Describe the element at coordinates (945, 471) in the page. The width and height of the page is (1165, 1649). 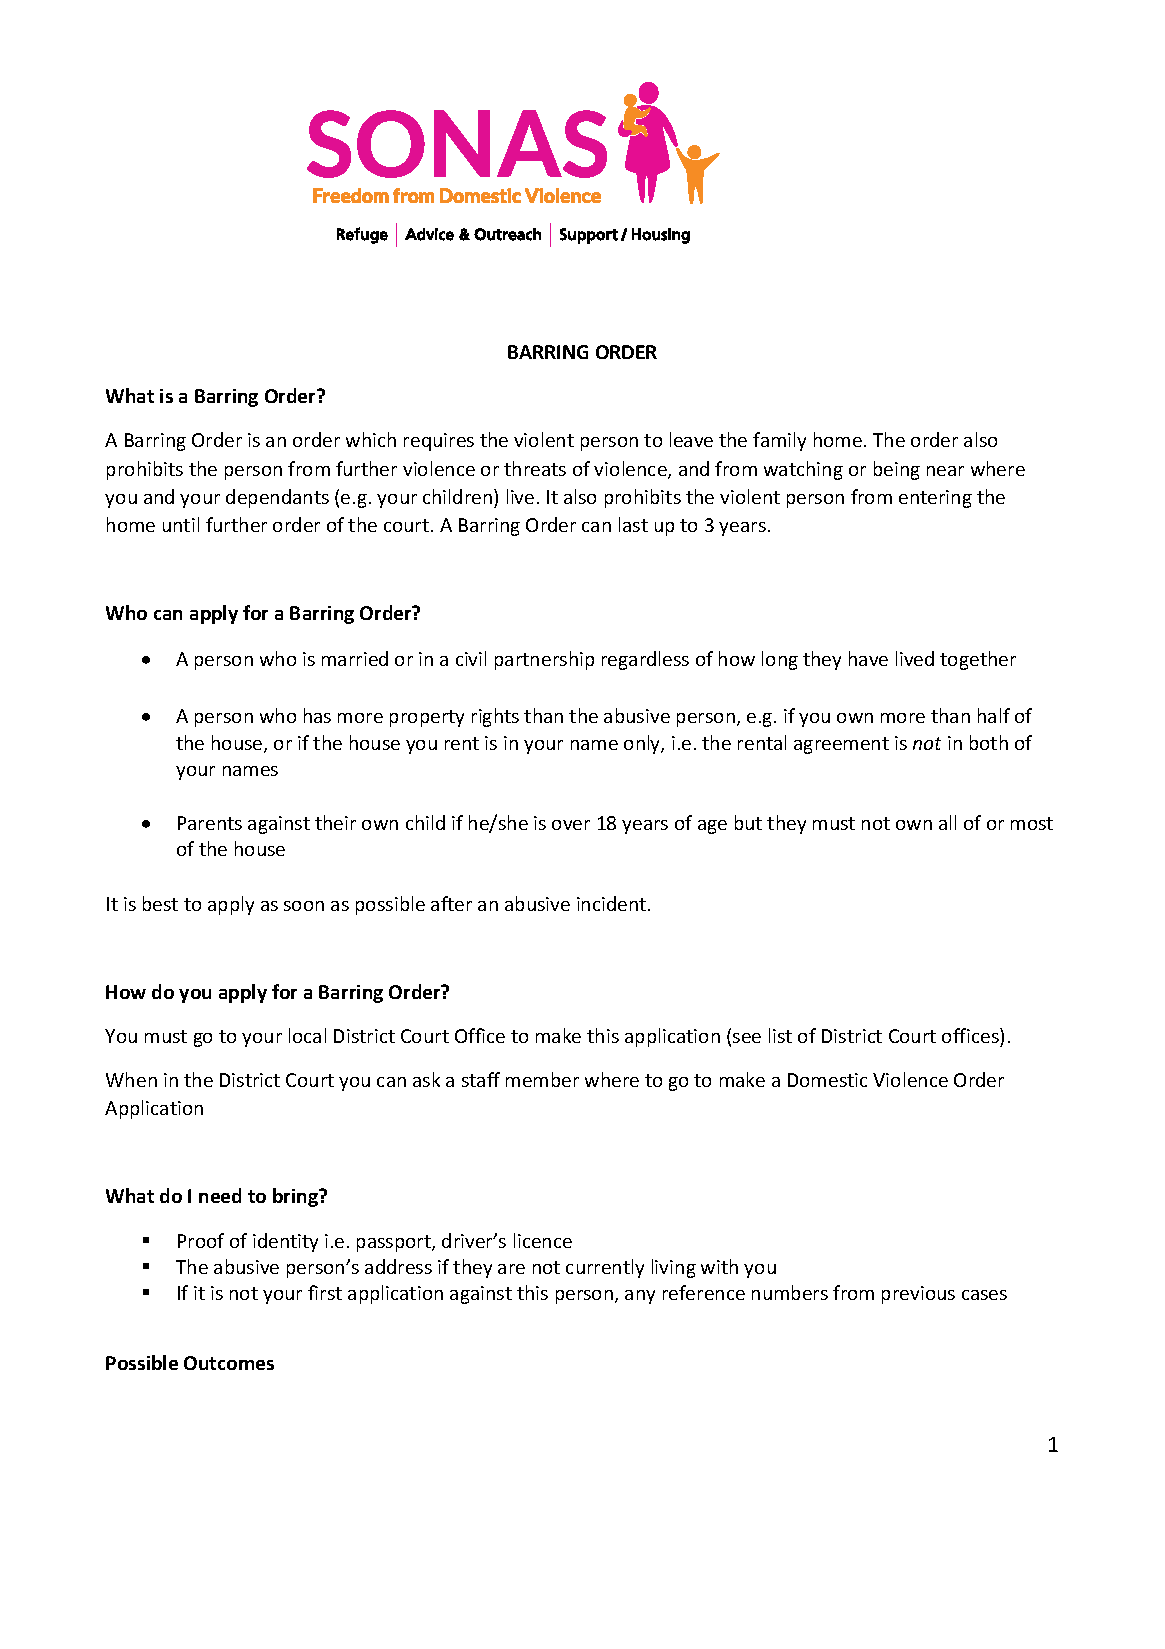
I see `near` at that location.
